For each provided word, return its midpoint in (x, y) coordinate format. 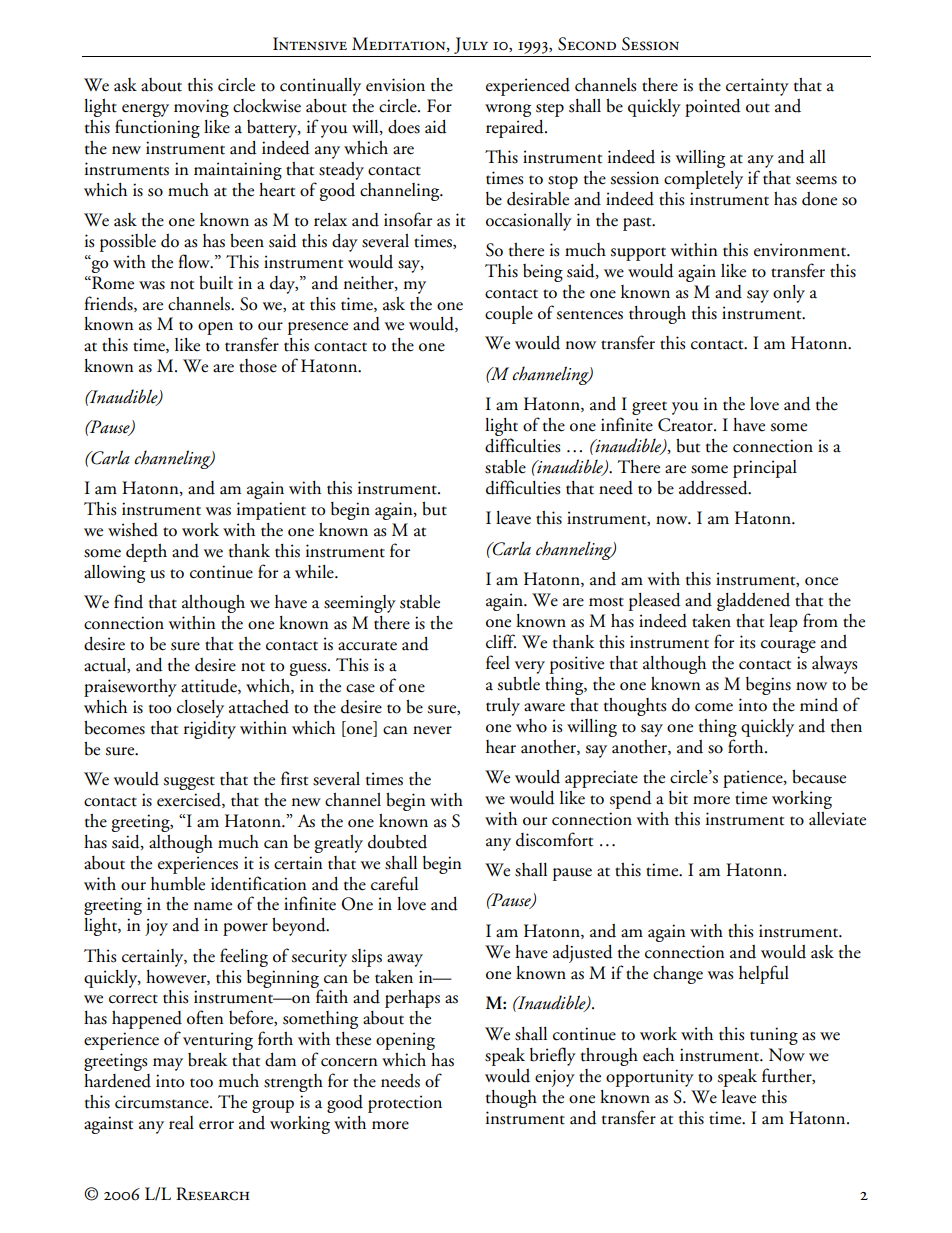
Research (213, 1194)
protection (405, 1104)
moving (201, 108)
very (530, 667)
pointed (713, 108)
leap (783, 623)
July (471, 45)
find (128, 601)
